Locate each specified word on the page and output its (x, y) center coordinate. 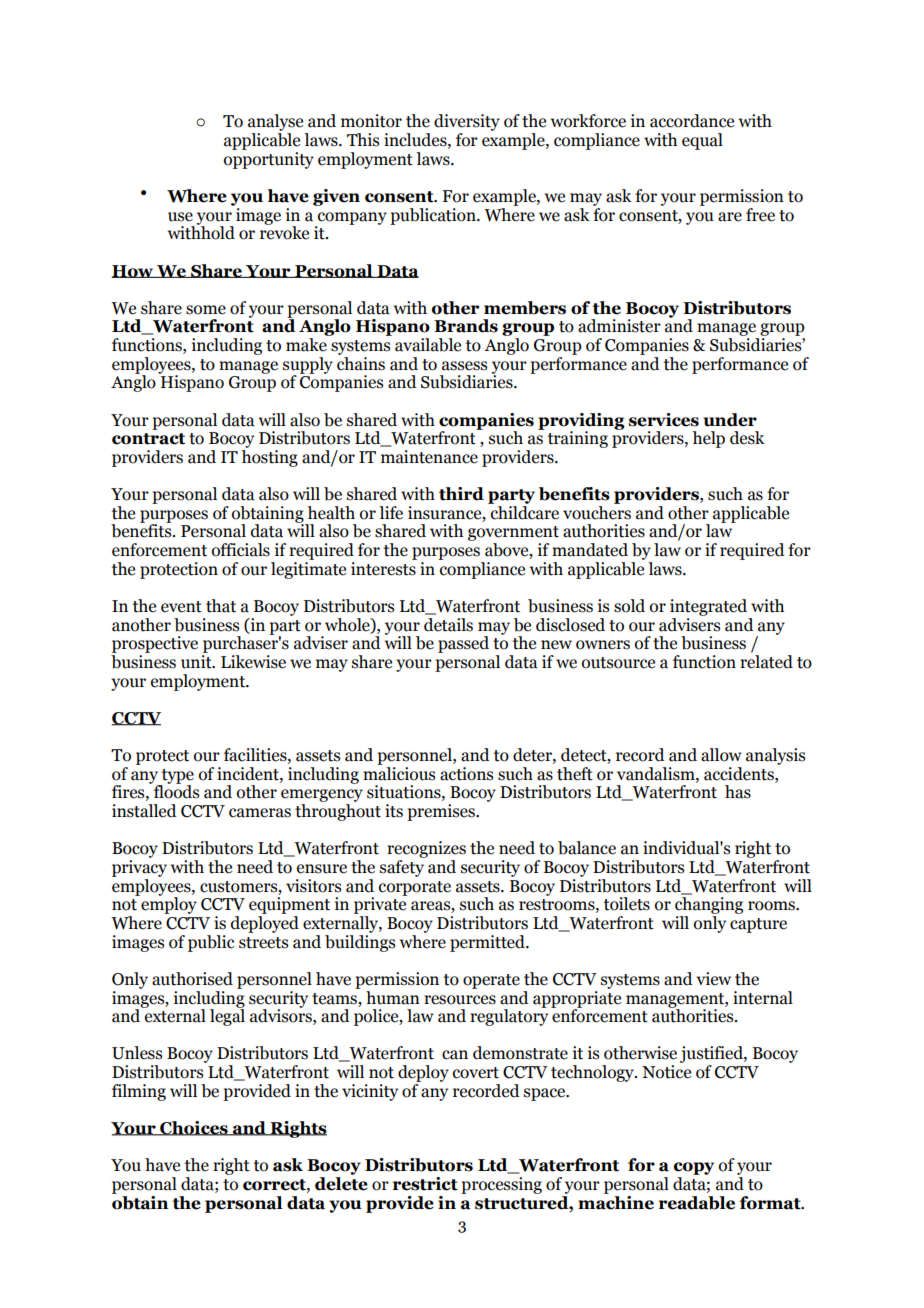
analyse (277, 124)
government (513, 535)
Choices (194, 1128)
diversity (467, 124)
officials (241, 550)
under (730, 420)
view (713, 979)
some (206, 310)
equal (702, 141)
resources (460, 1000)
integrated (708, 607)
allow (721, 755)
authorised (192, 979)
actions (466, 774)
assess (464, 366)
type (177, 777)
